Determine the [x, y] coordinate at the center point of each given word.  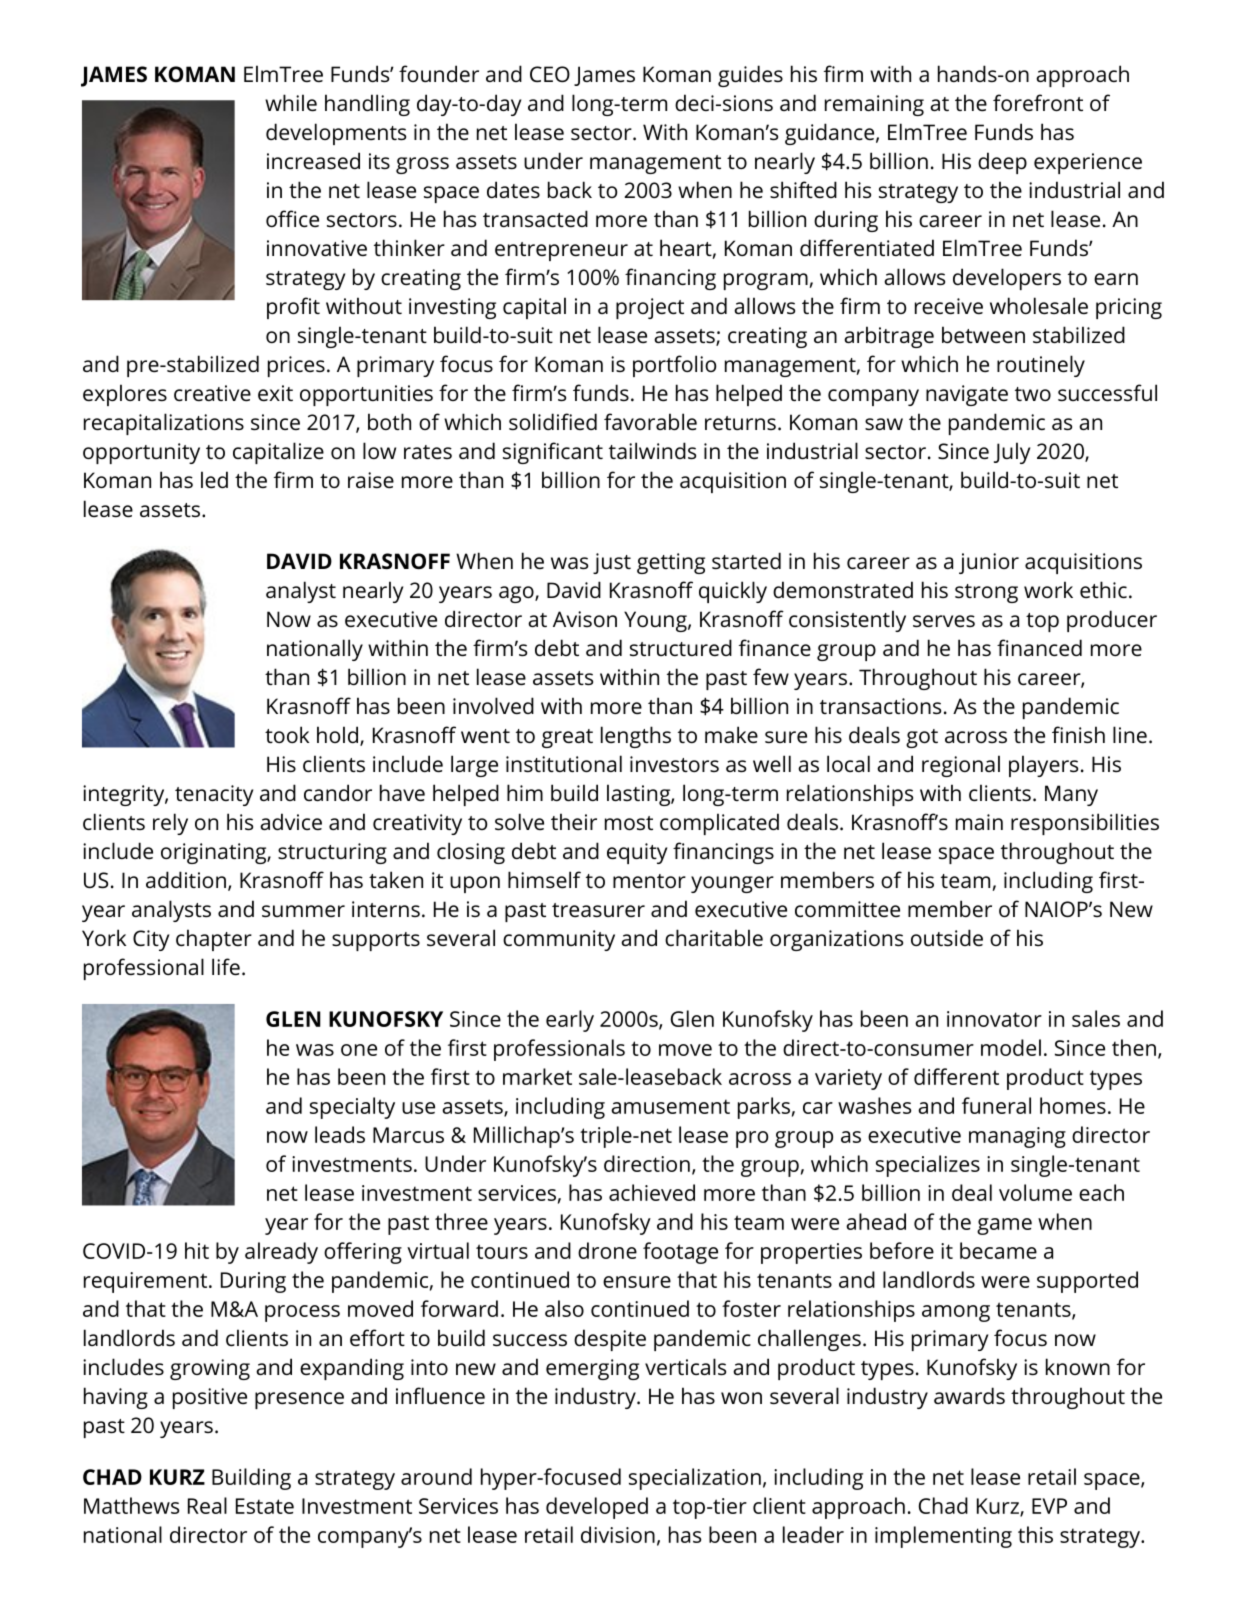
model [1011, 1047]
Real [207, 1505]
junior [989, 563]
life [226, 966]
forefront [1038, 102]
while [291, 102]
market [537, 1076]
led [214, 479]
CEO [550, 74]
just [612, 563]
